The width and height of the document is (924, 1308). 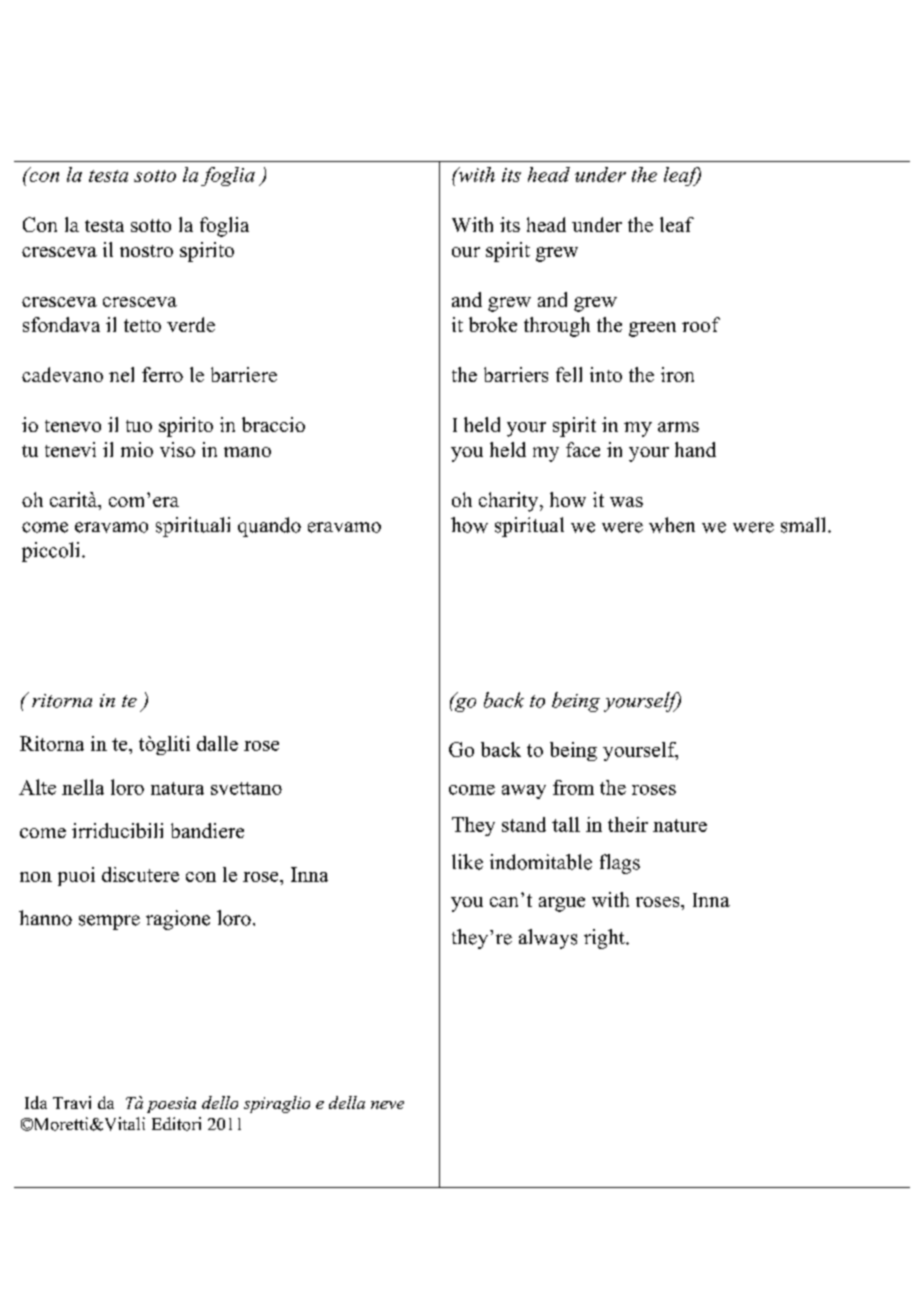 I want to click on verde, so click(x=191, y=324).
